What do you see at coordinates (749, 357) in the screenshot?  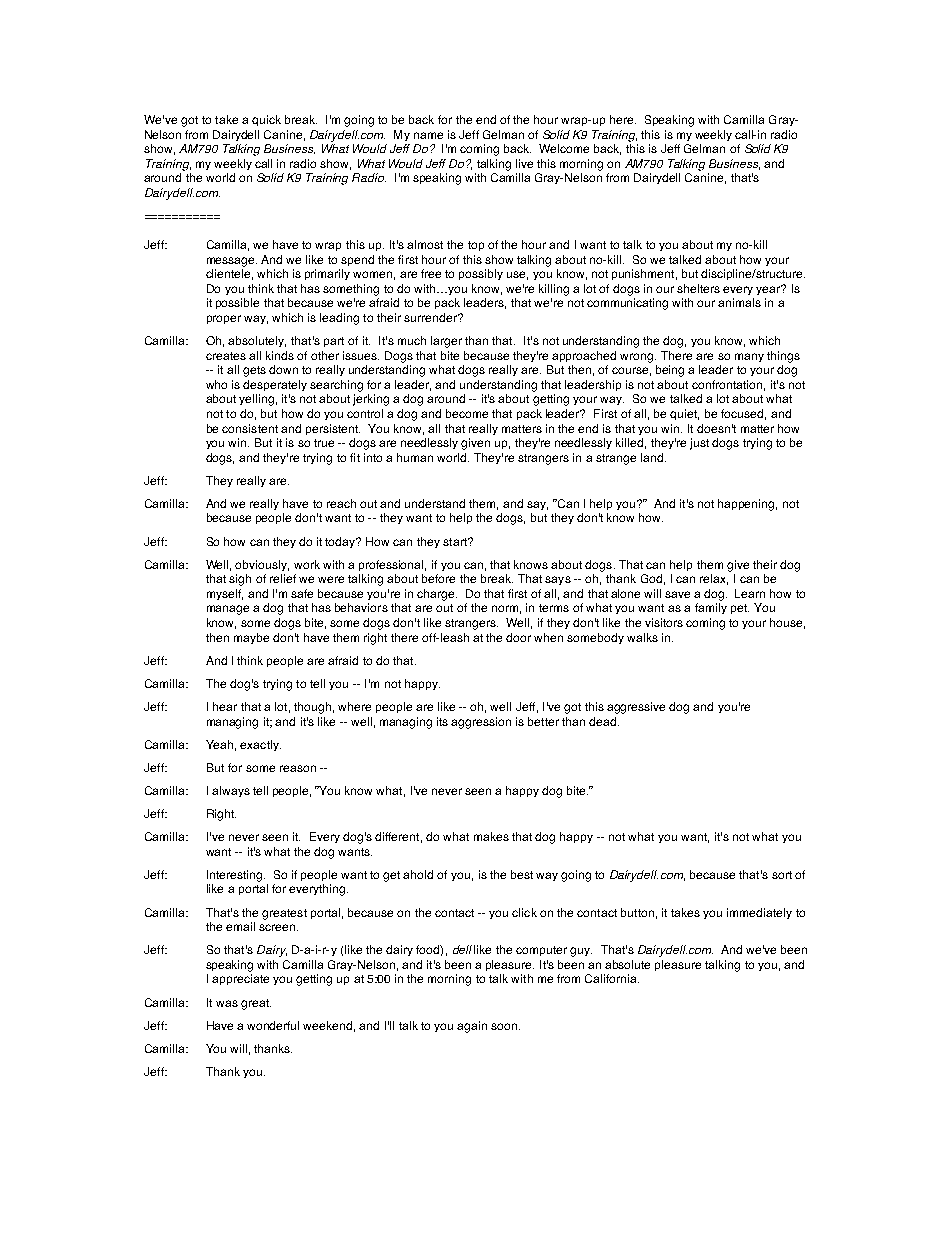 I see `many` at bounding box center [749, 357].
